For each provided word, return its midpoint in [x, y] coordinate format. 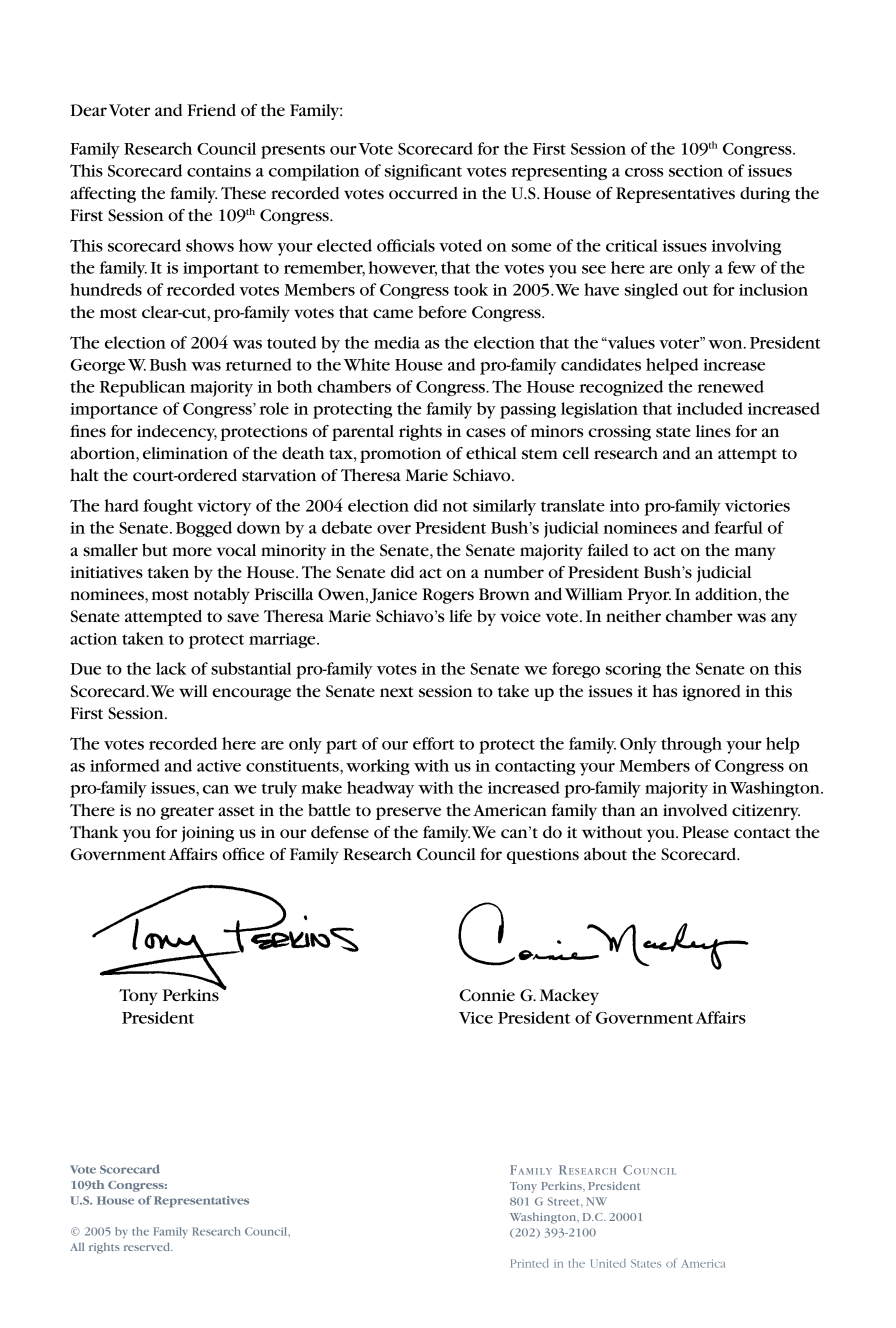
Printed [530, 1263]
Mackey [569, 996]
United [608, 1263]
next [396, 692]
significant [423, 172]
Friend [211, 110]
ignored [711, 693]
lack [171, 668]
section [696, 171]
